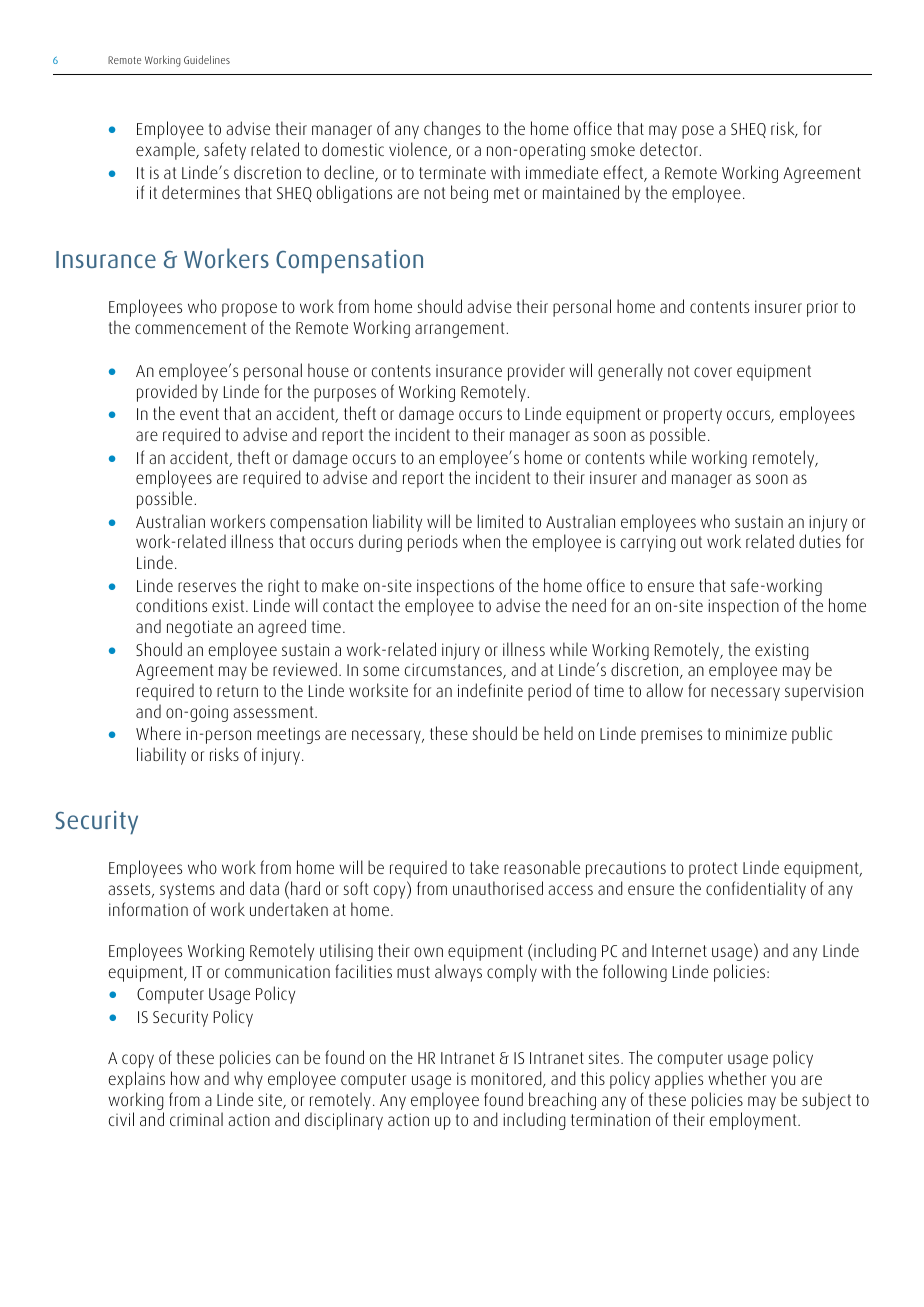 Image resolution: width=924 pixels, height=1307 pixels. What do you see at coordinates (670, 149) in the document?
I see `detector` at bounding box center [670, 149].
